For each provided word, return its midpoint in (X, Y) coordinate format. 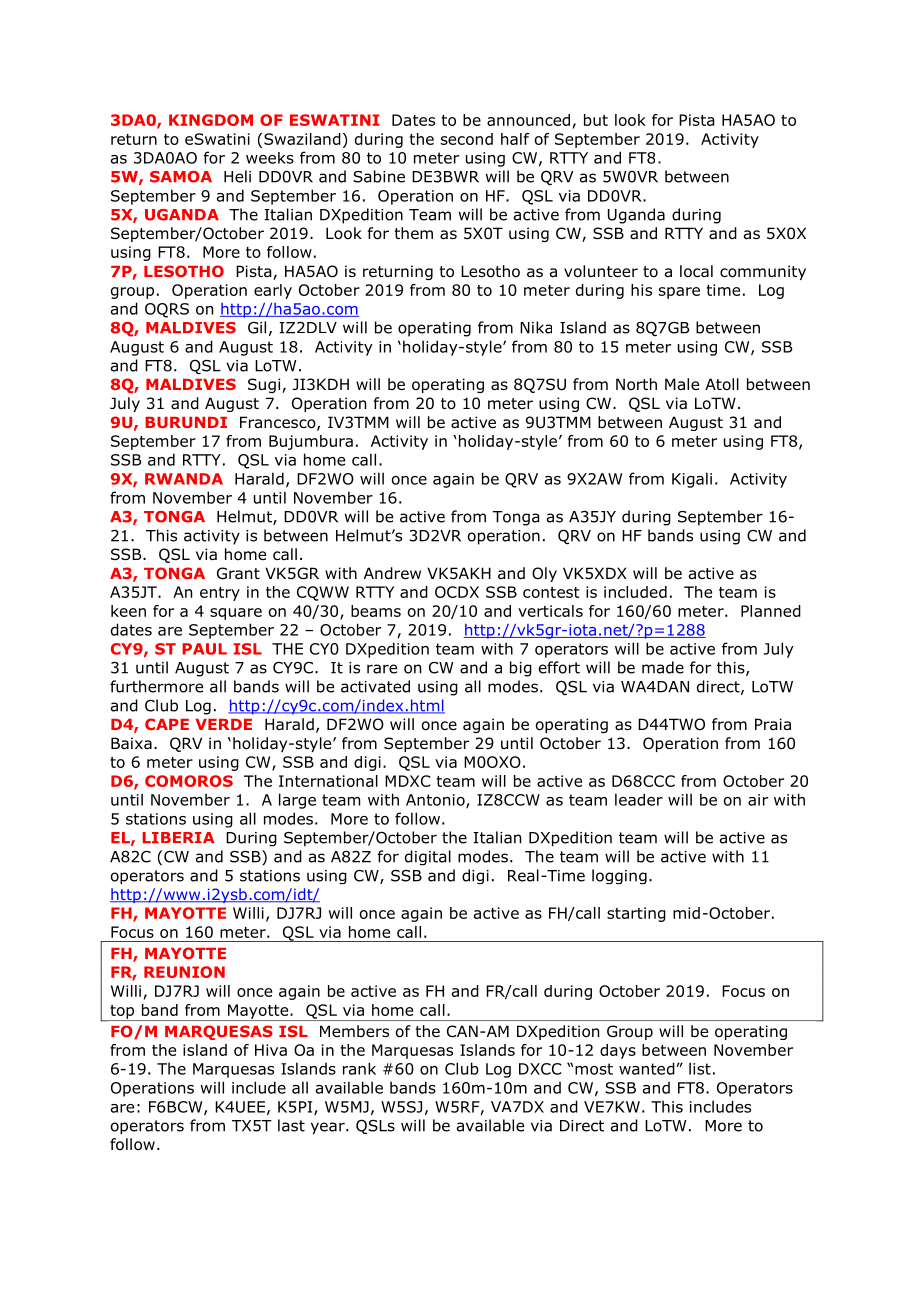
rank (359, 1068)
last (291, 1125)
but (596, 120)
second (467, 139)
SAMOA (181, 177)
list (700, 1068)
